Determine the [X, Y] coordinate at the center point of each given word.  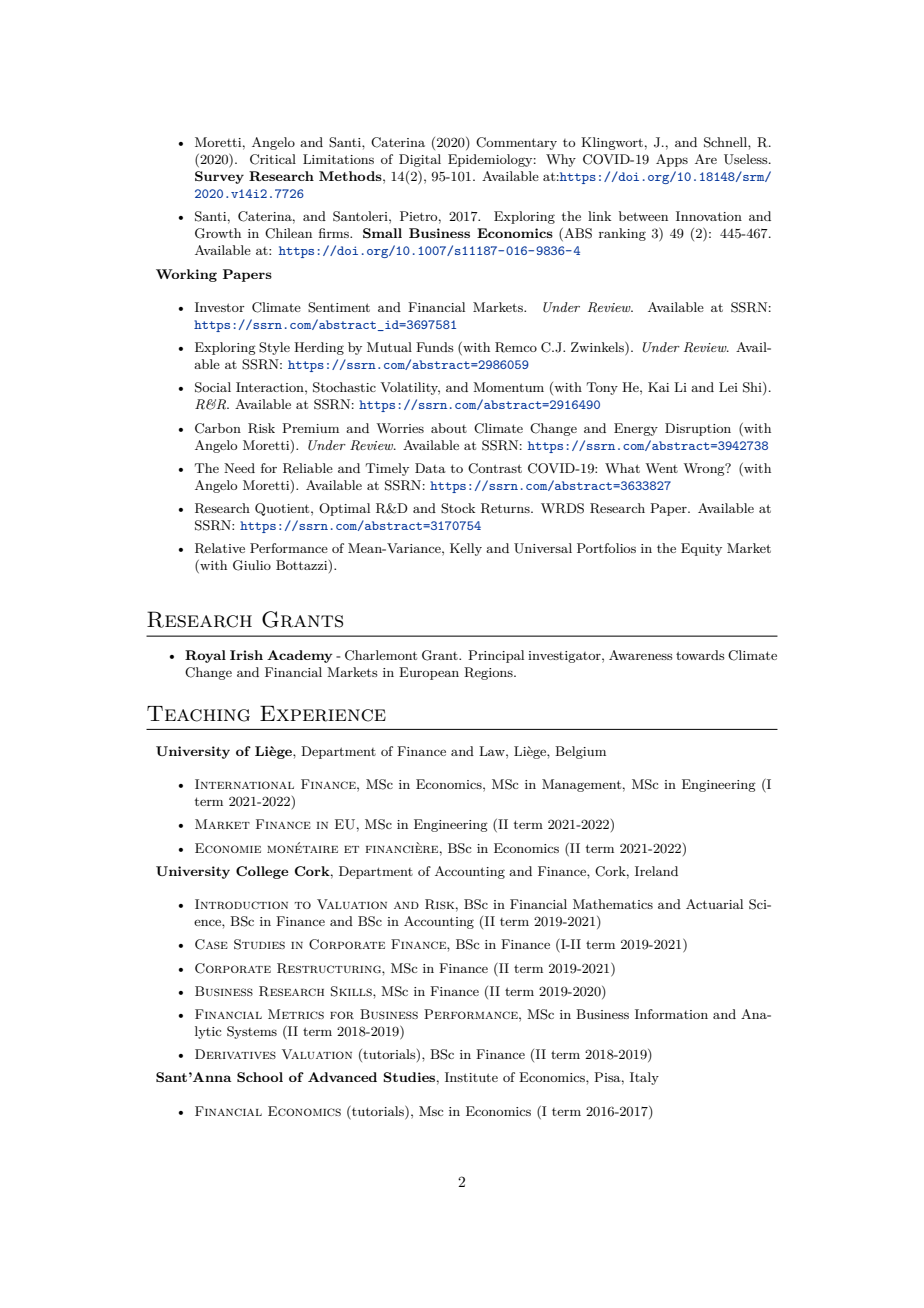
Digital [420, 160]
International [244, 784]
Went [661, 468]
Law [493, 751]
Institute [471, 1077]
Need [239, 468]
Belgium [580, 752]
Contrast [495, 468]
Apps [672, 160]
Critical [273, 159]
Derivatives [235, 1054]
